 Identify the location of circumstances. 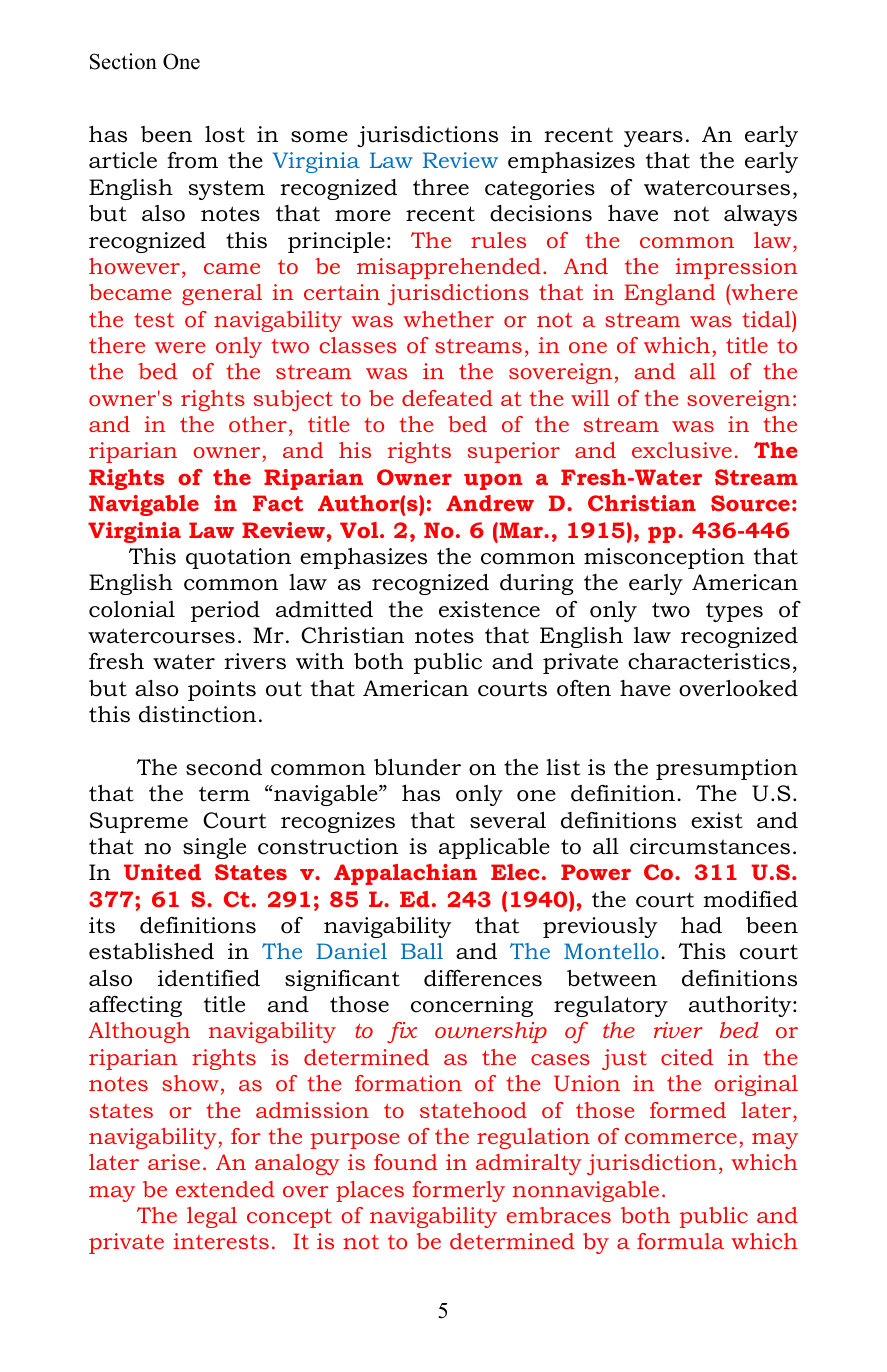
(710, 846).
